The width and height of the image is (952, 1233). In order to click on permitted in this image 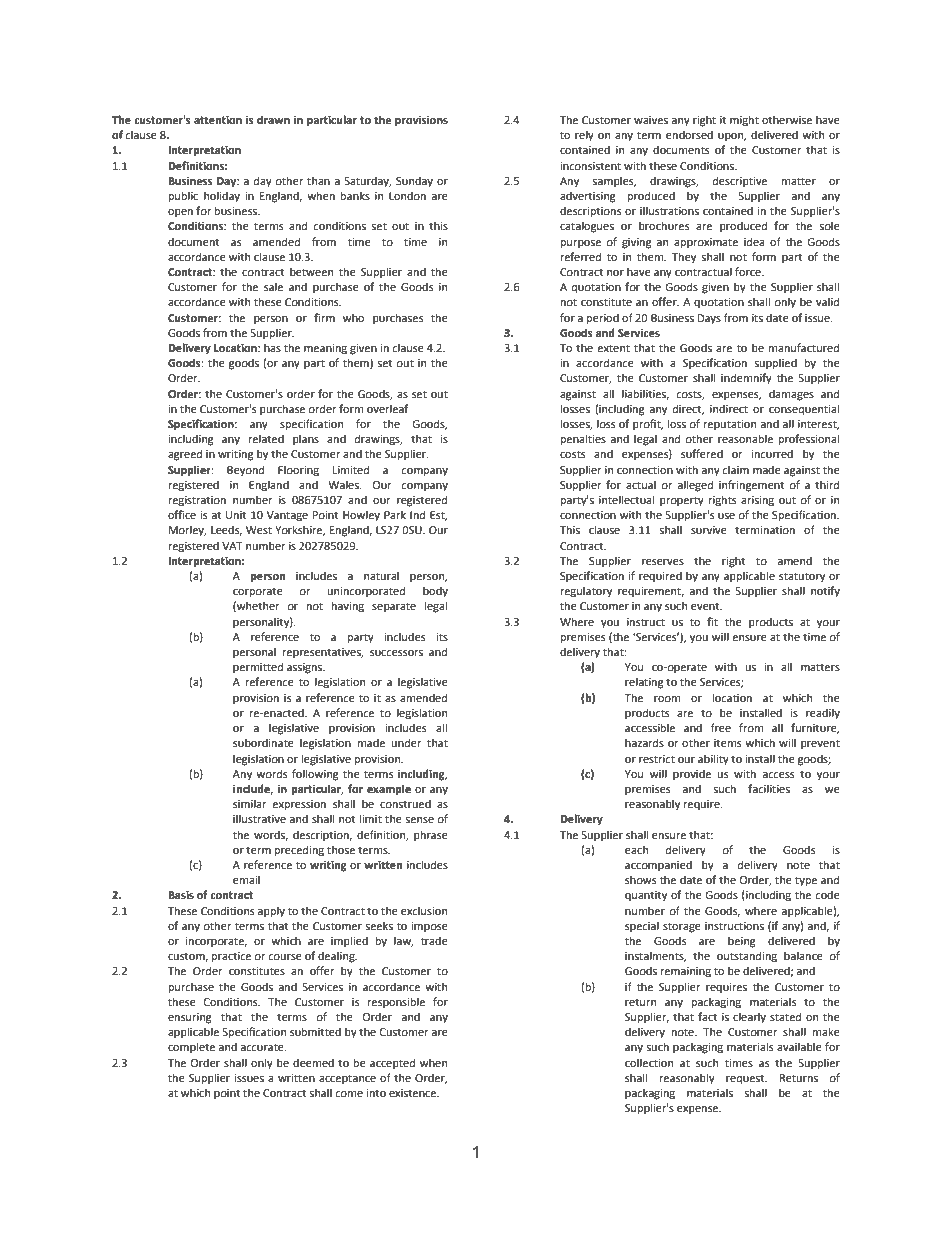, I will do `click(258, 668)`.
